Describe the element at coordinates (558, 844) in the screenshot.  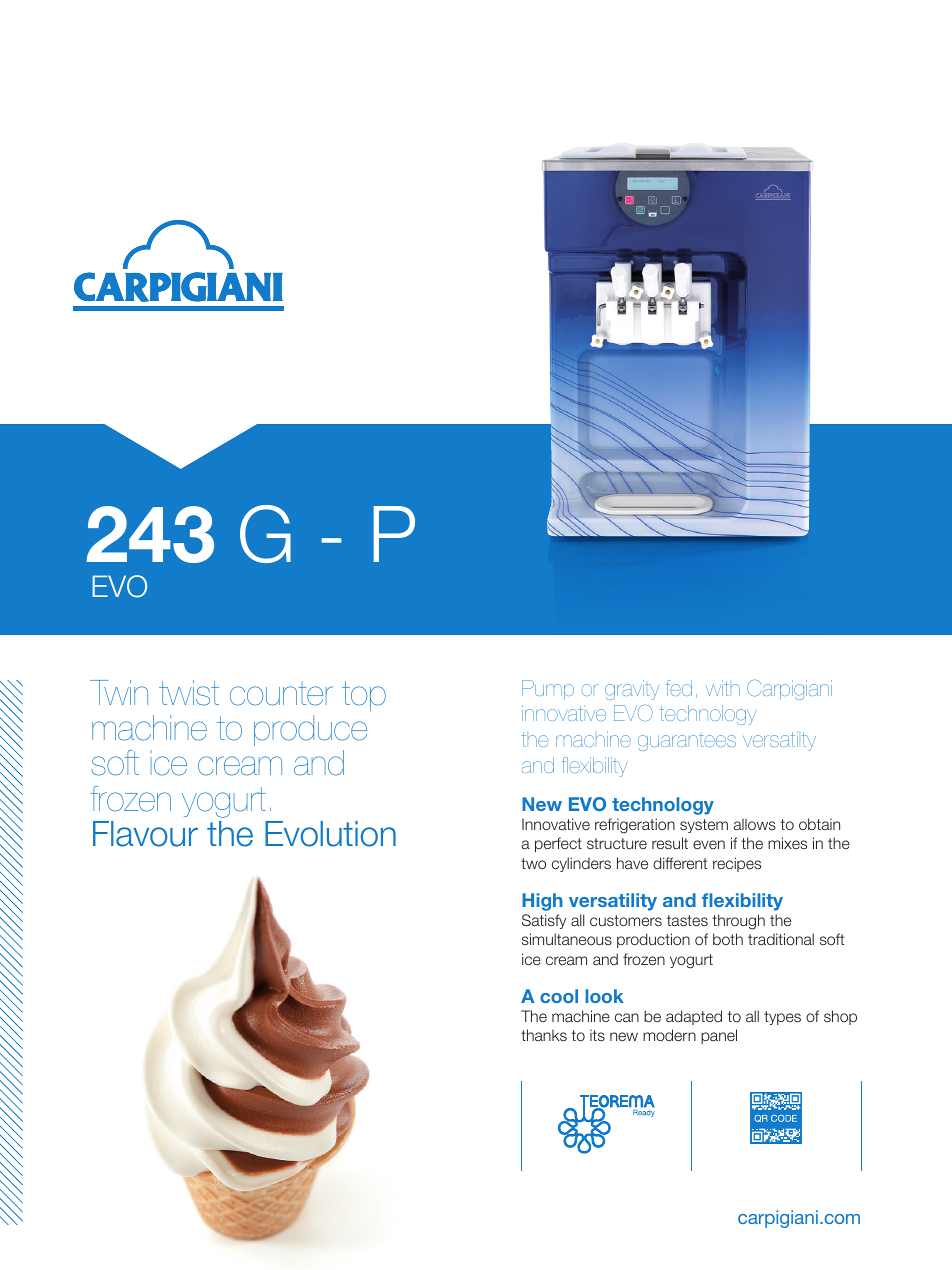
I see `perfect` at that location.
